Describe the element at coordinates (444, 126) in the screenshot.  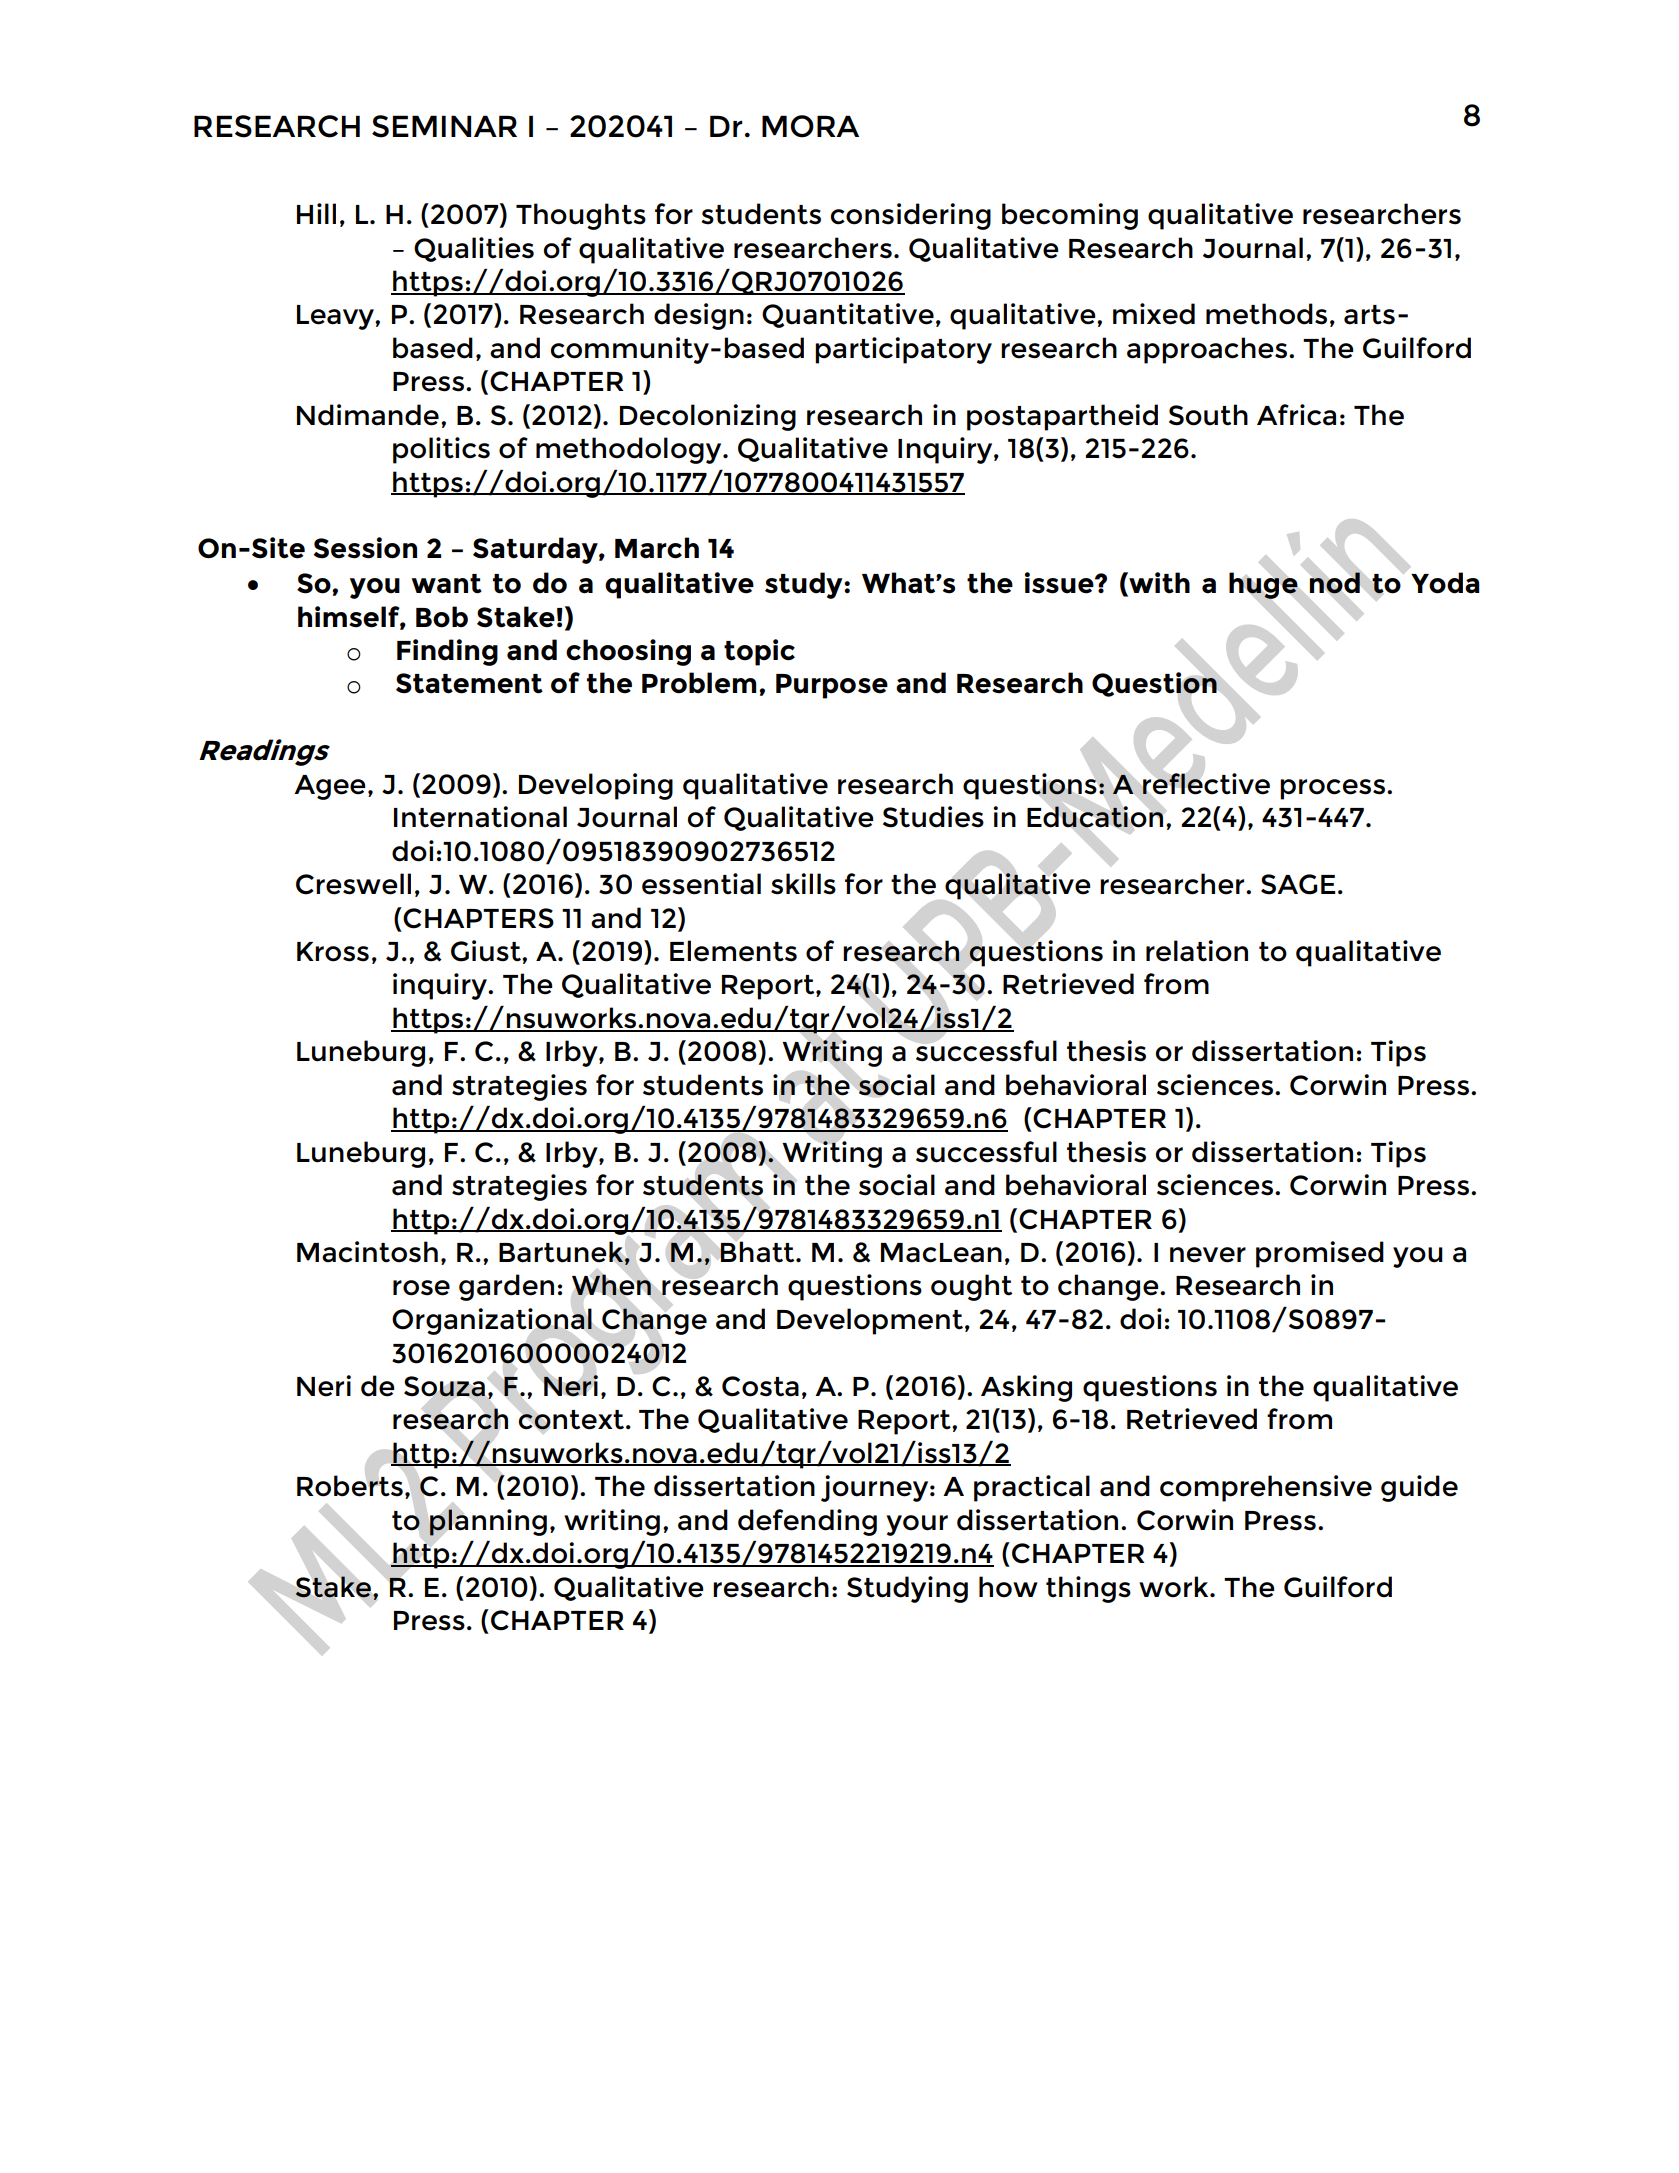
I see `SEMINAR` at that location.
